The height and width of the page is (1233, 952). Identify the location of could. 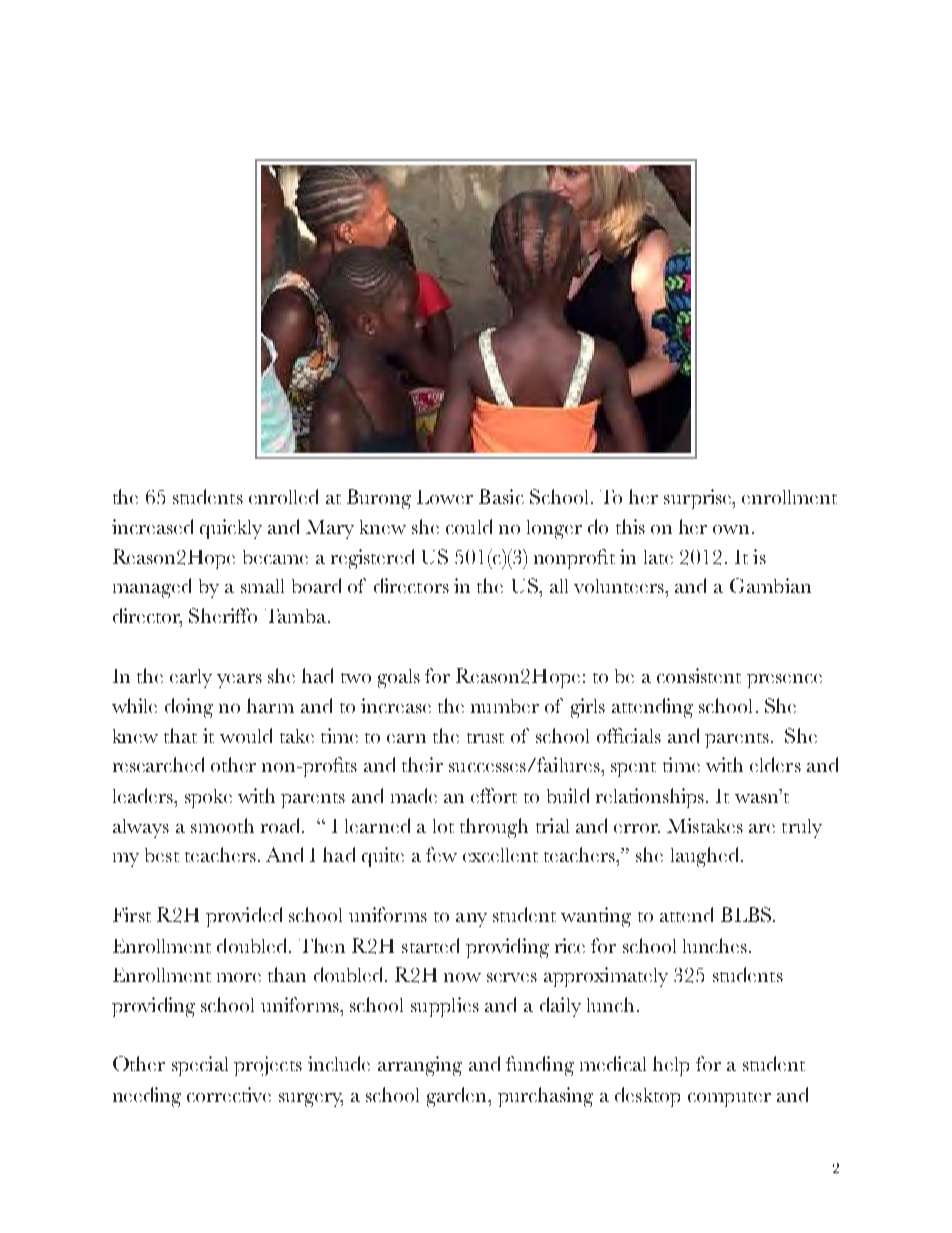
(469, 526).
